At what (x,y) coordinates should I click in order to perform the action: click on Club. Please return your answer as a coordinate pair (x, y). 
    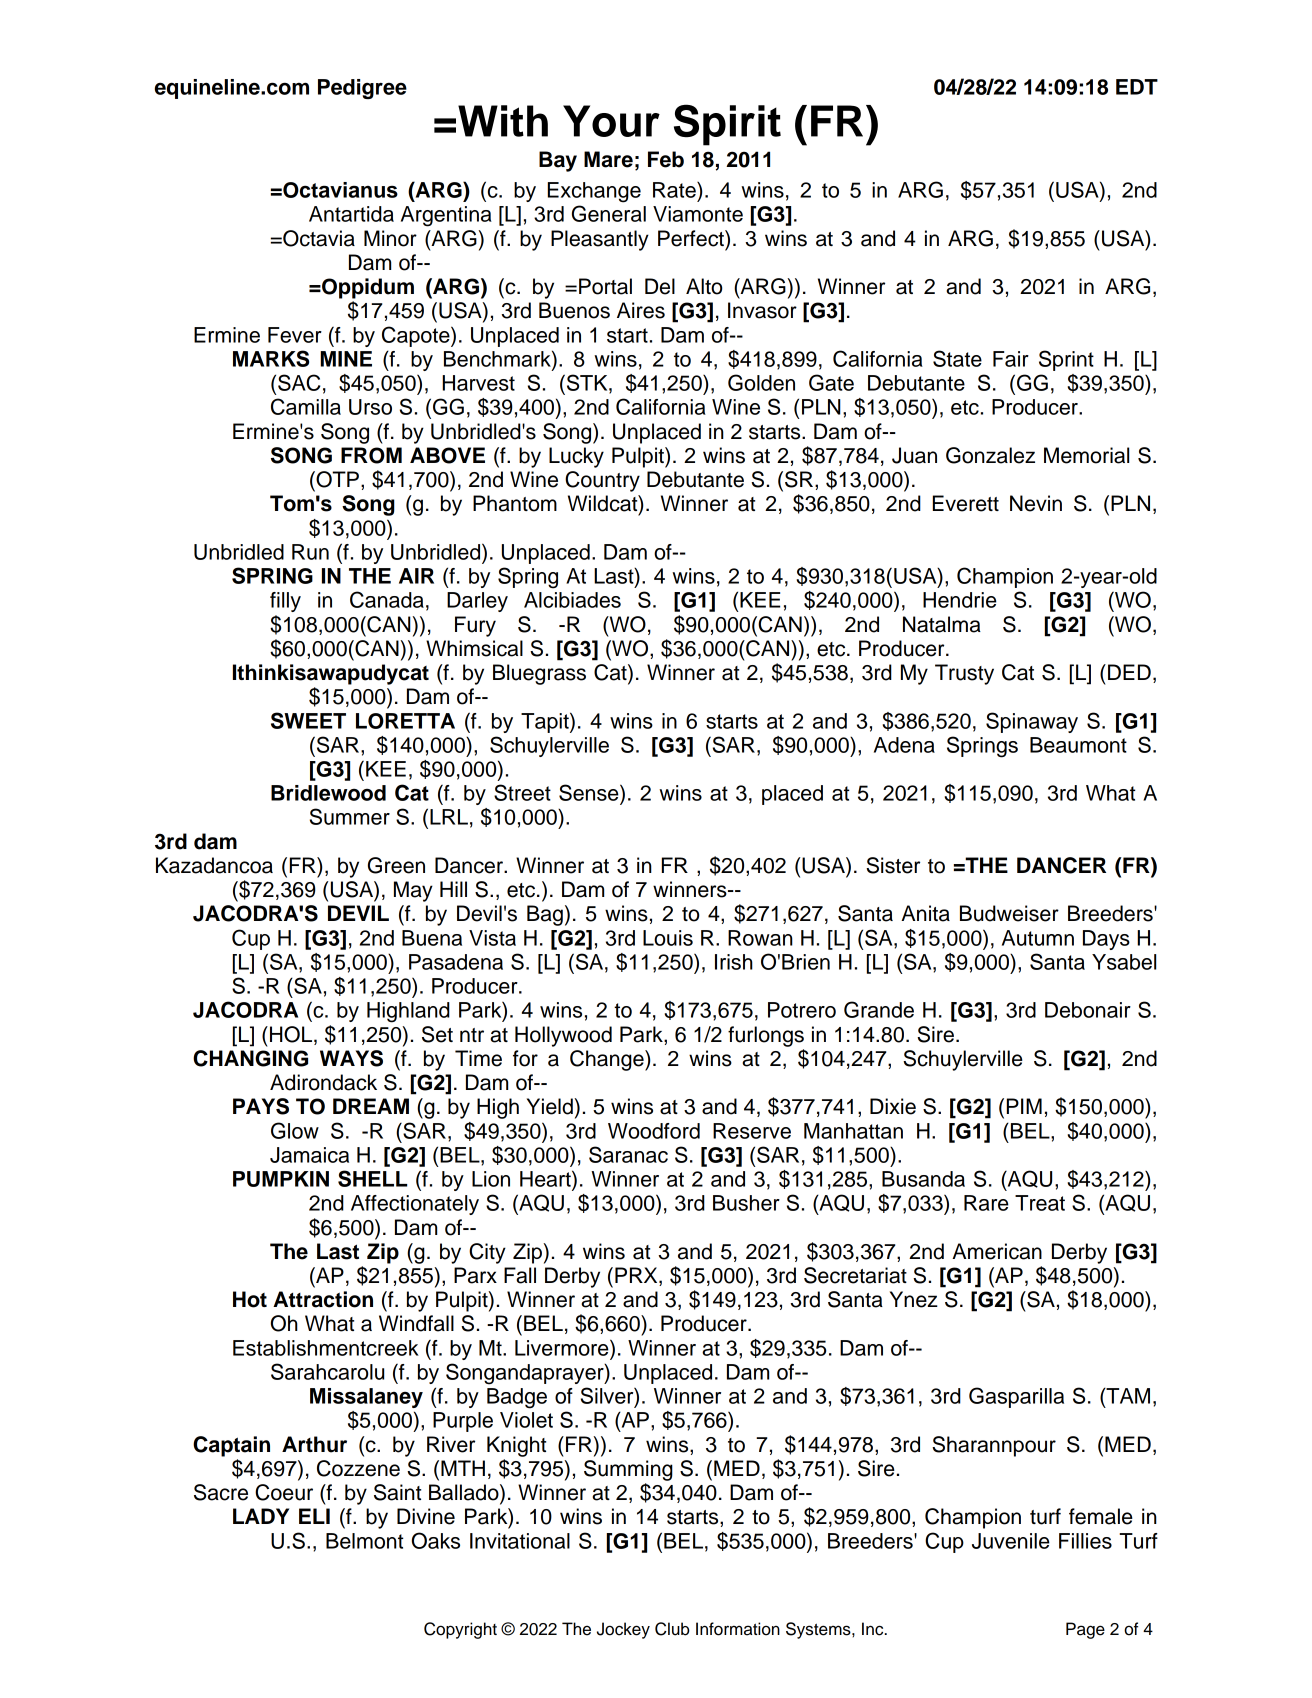
    Looking at the image, I should click on (672, 1629).
